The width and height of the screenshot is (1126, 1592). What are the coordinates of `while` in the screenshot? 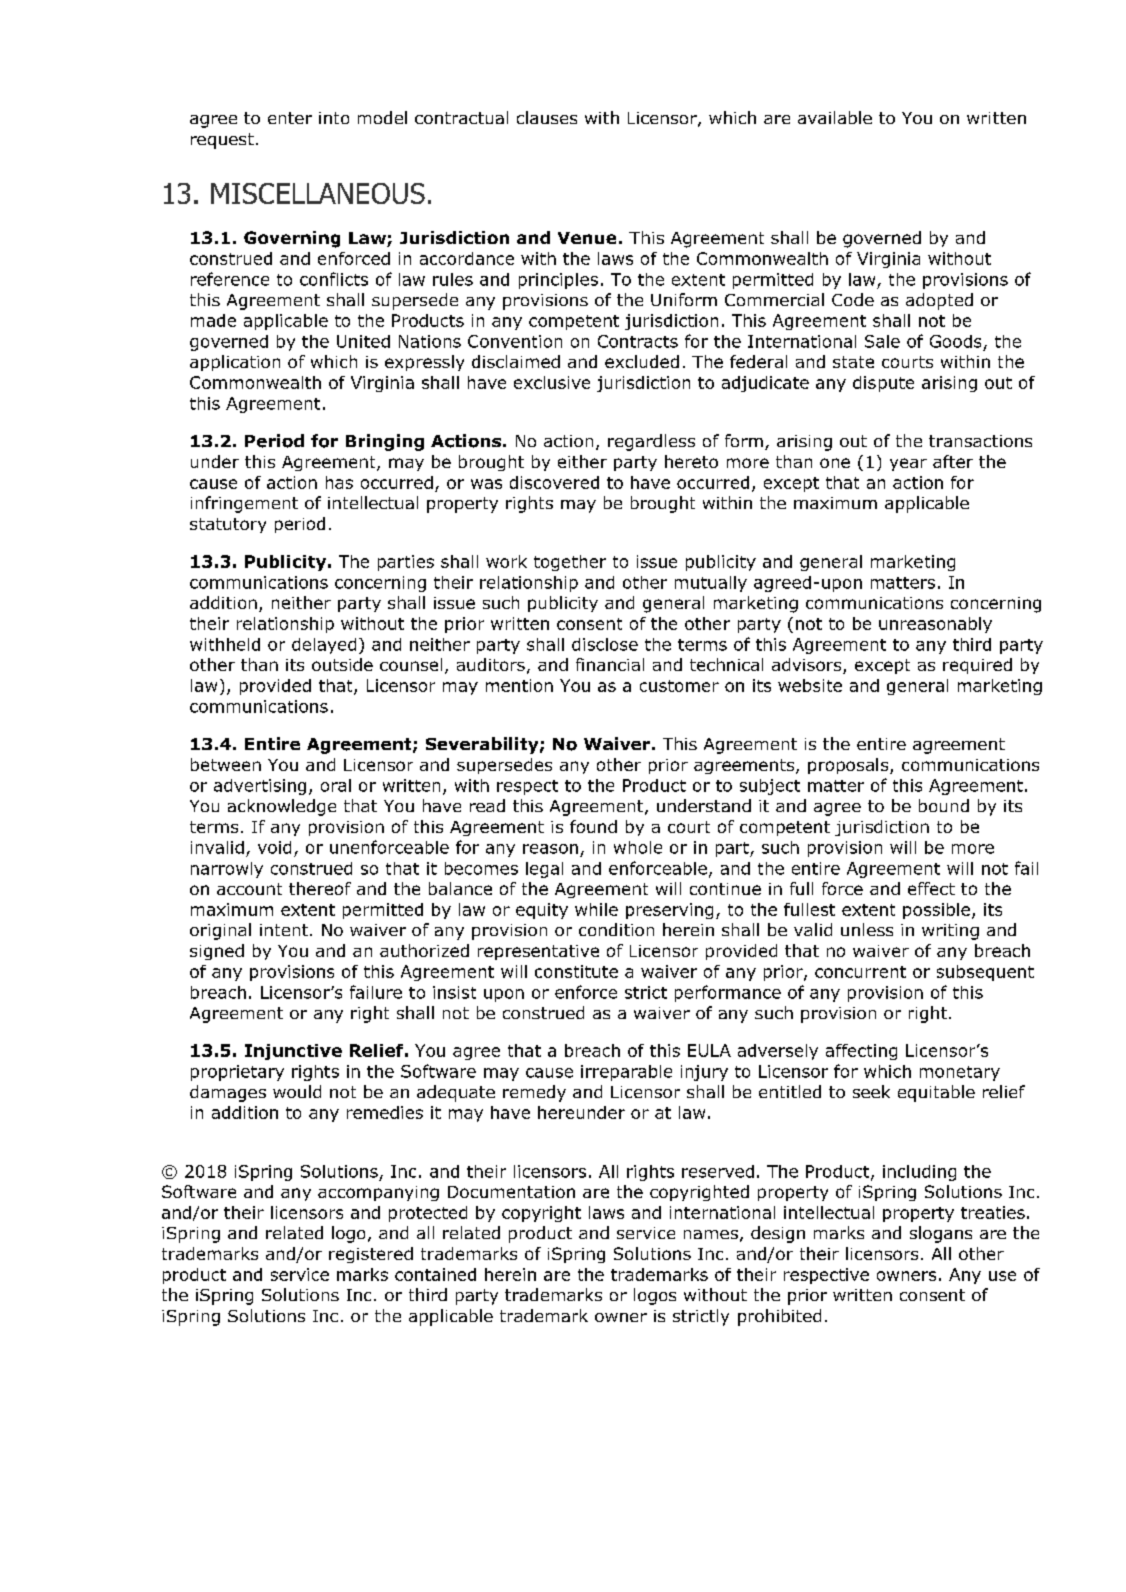 It's located at (596, 909).
